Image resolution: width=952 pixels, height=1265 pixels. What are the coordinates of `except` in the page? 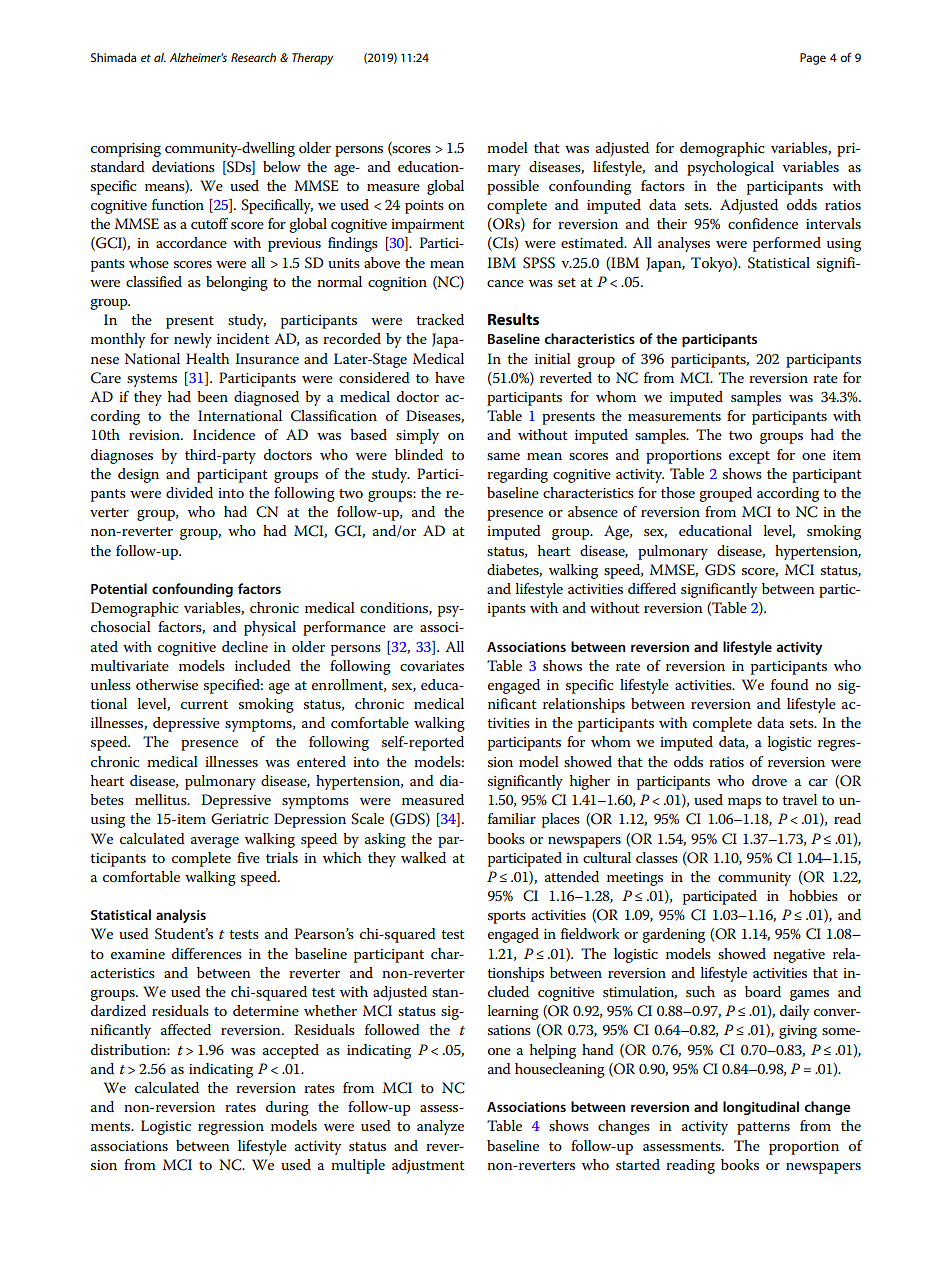 It's located at (749, 457).
